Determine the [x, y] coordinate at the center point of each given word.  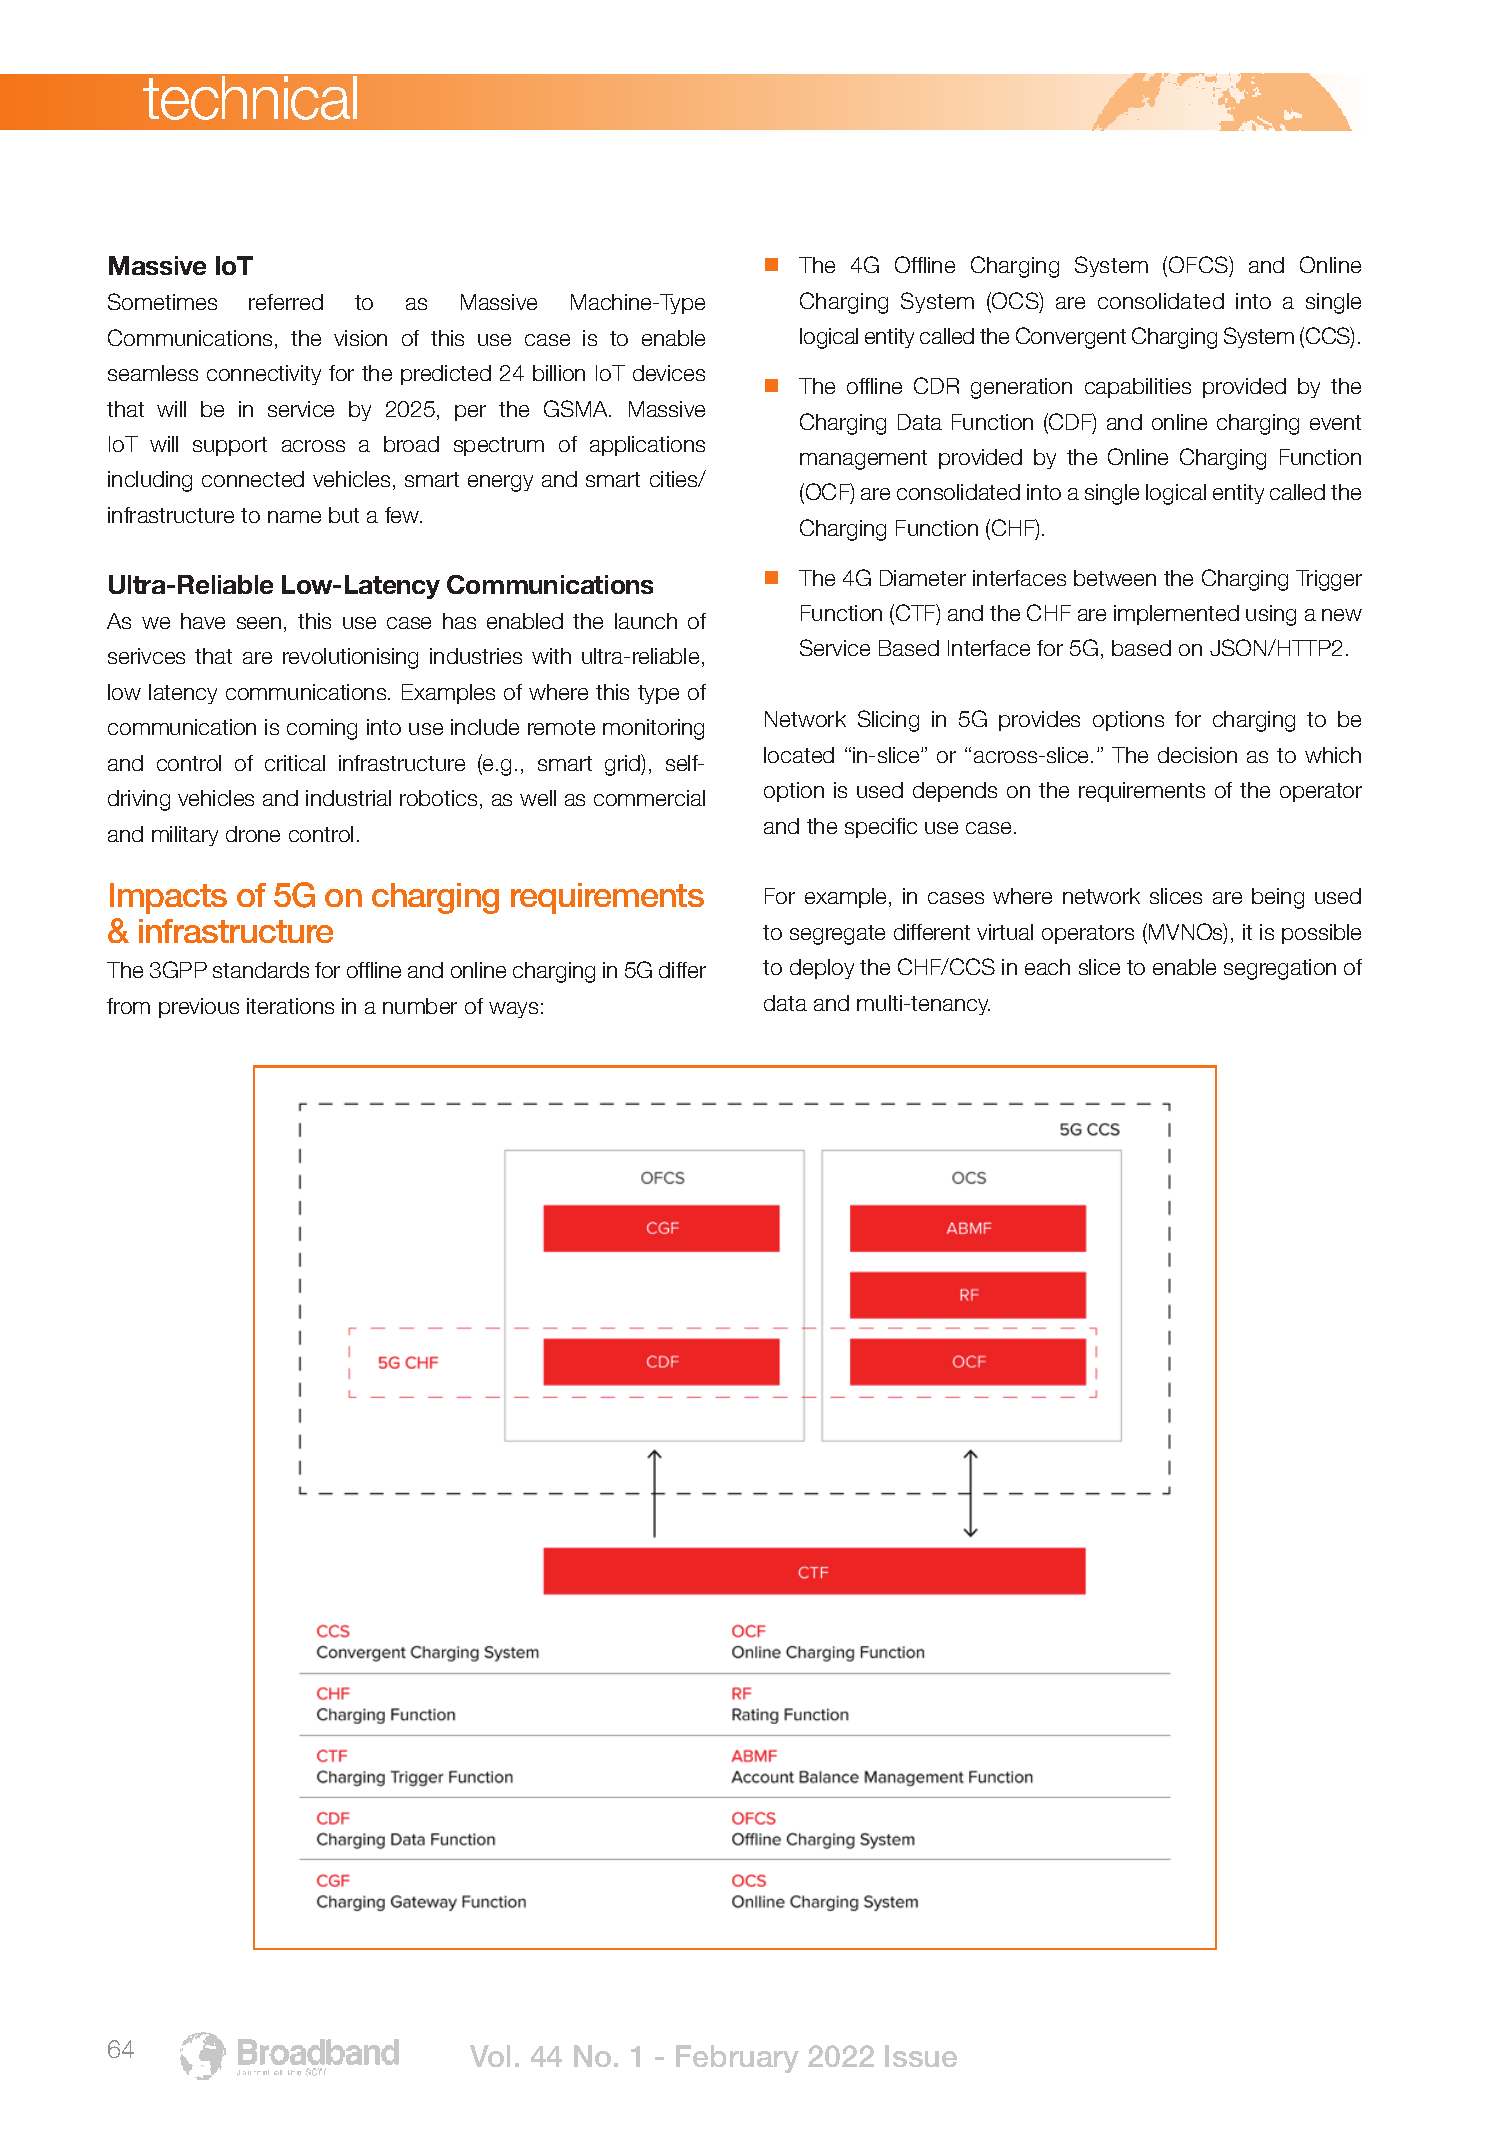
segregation [1280, 969]
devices [669, 373]
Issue [921, 2056]
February [737, 2059]
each [1047, 967]
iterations [290, 1006]
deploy [822, 969]
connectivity [264, 375]
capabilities [1138, 388]
